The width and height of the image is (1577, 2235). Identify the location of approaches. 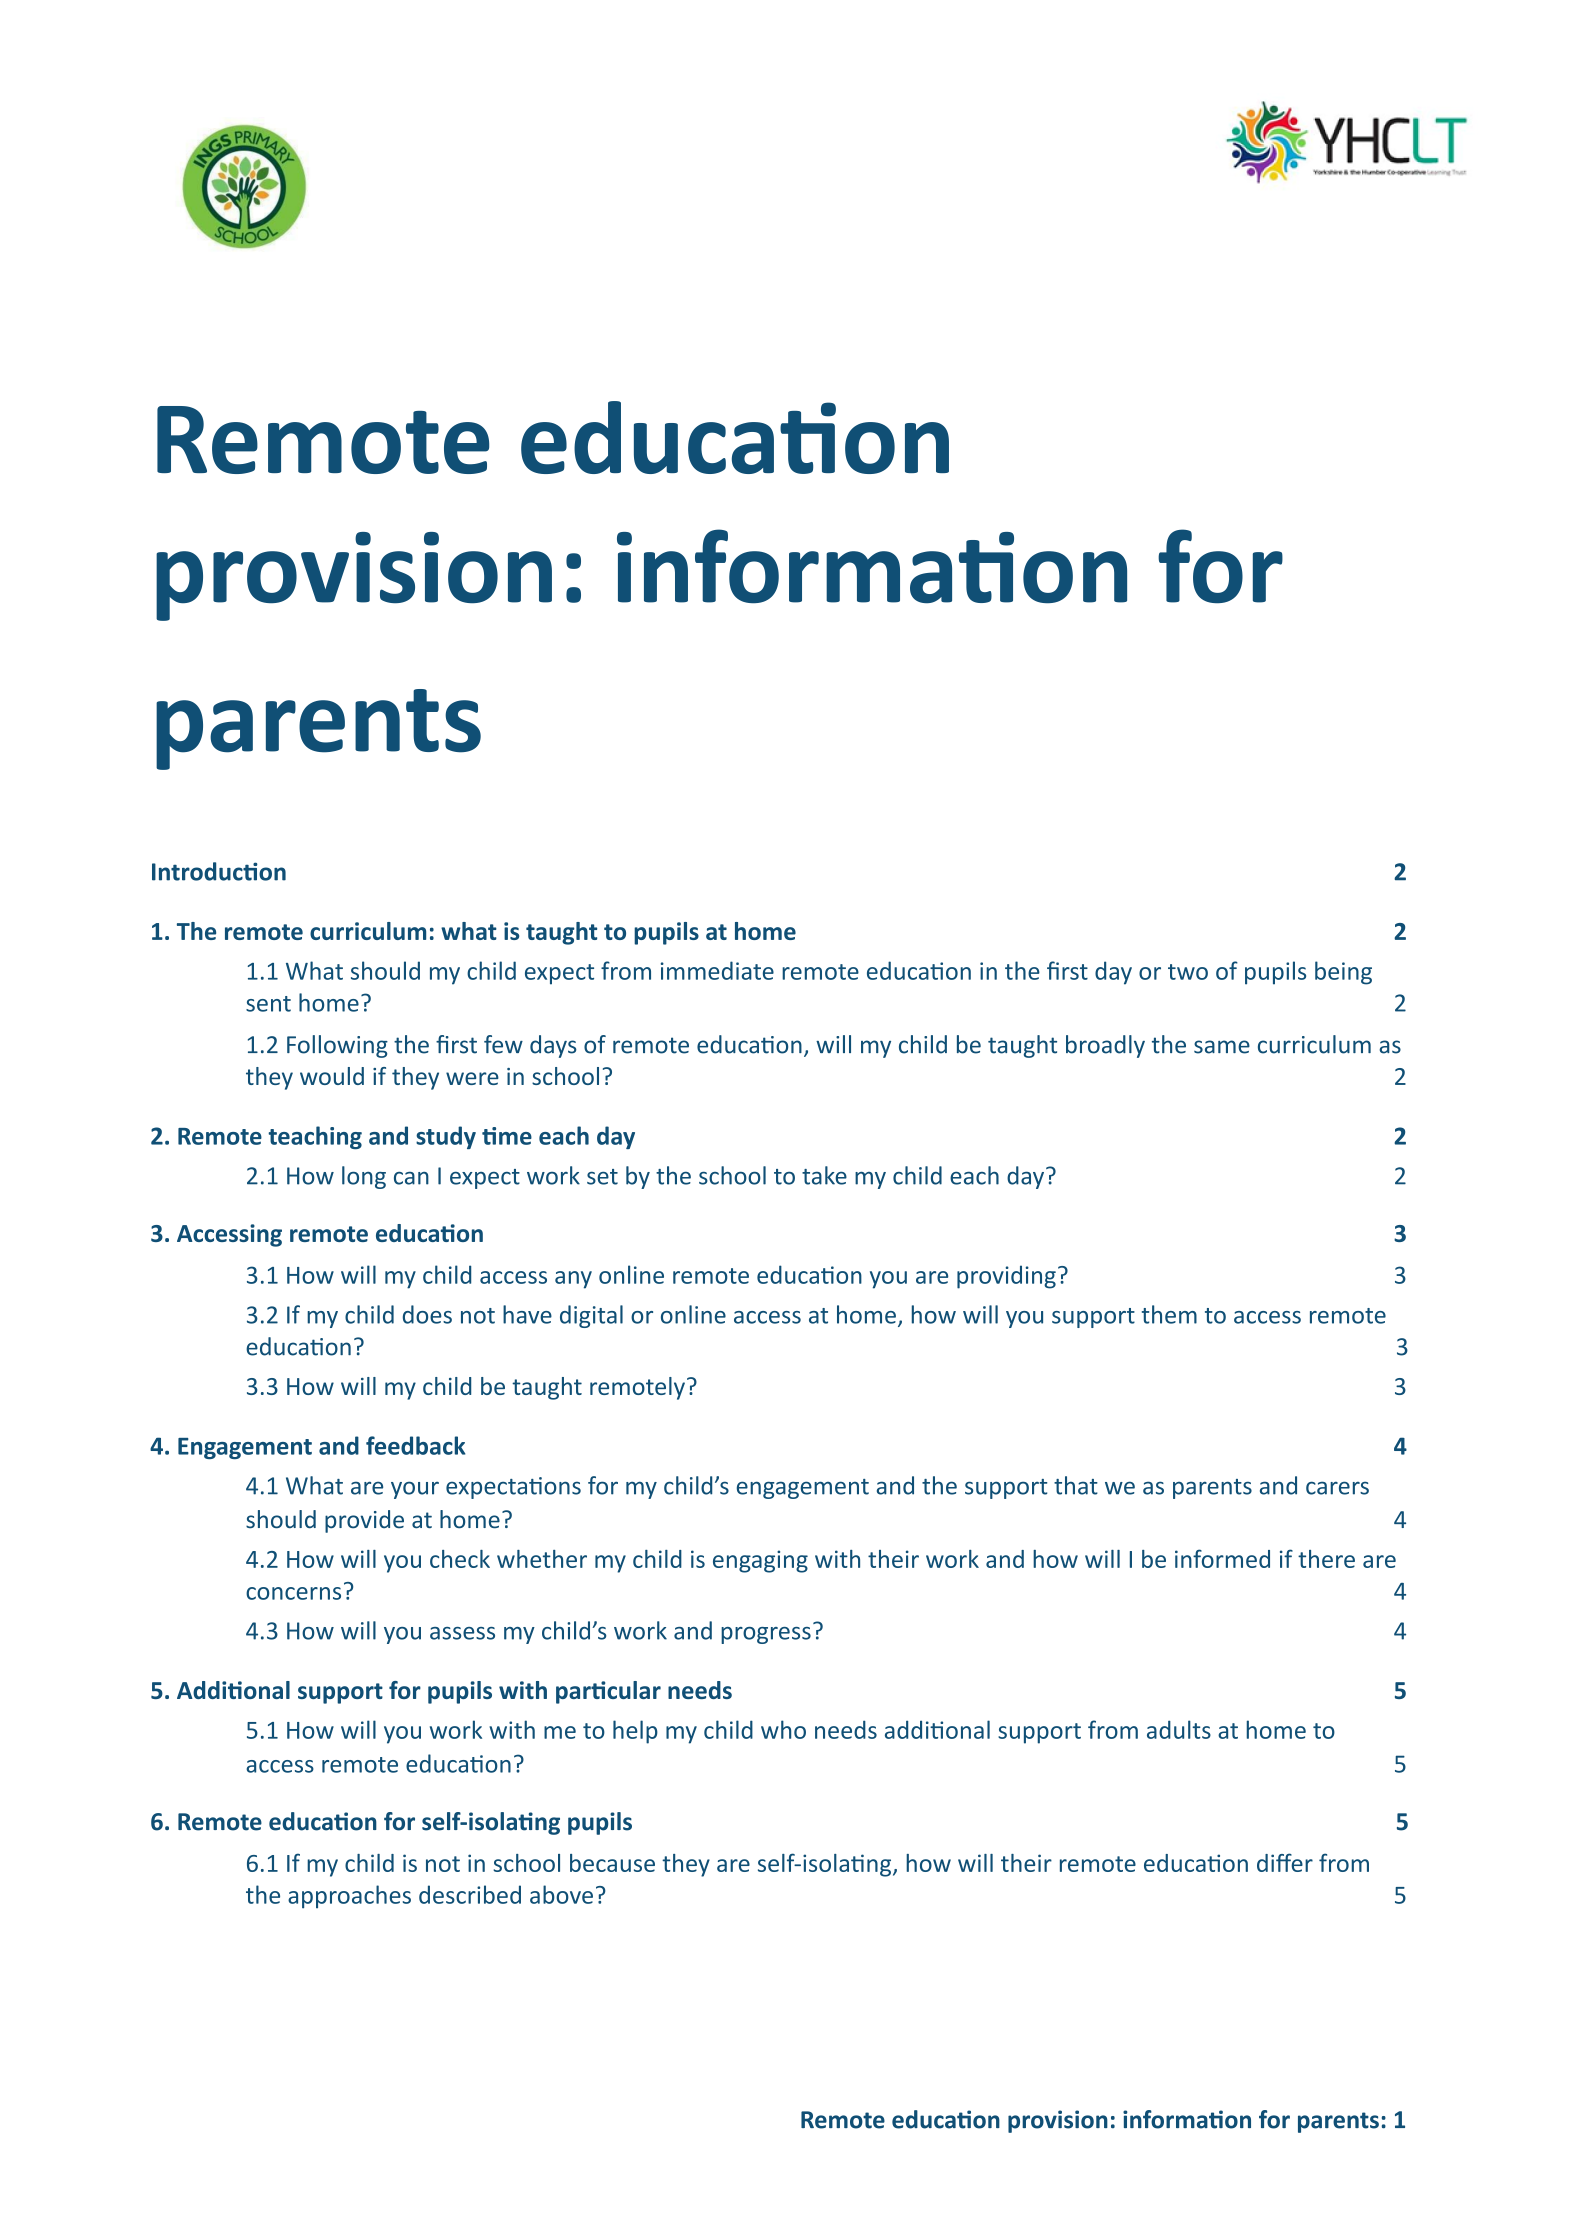
(349, 1897).
